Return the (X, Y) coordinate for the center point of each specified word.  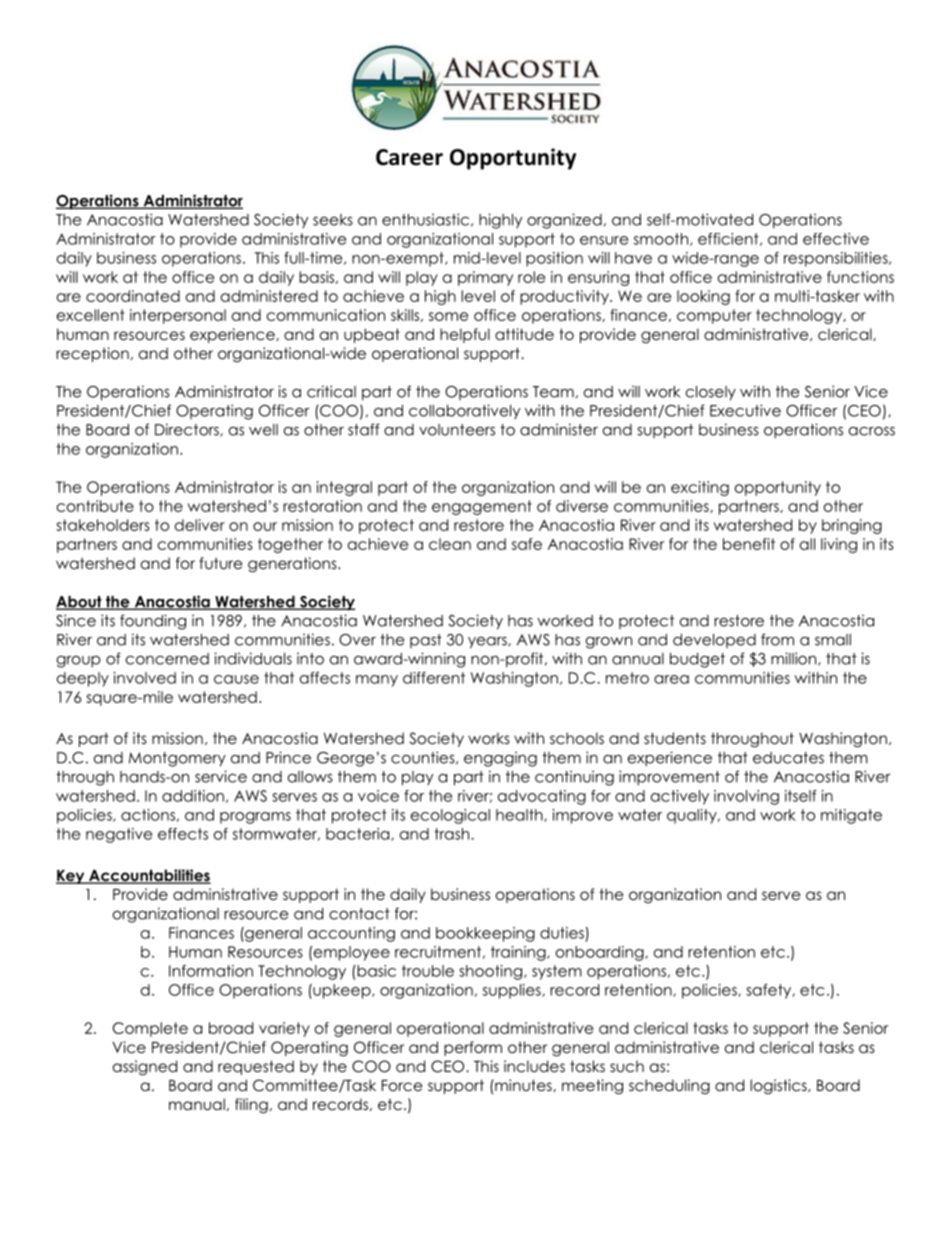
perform (473, 1048)
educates (788, 758)
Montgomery (177, 759)
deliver (200, 525)
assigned (145, 1067)
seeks (333, 220)
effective (836, 239)
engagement (482, 507)
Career (409, 157)
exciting (700, 488)
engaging (500, 759)
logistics (779, 1086)
